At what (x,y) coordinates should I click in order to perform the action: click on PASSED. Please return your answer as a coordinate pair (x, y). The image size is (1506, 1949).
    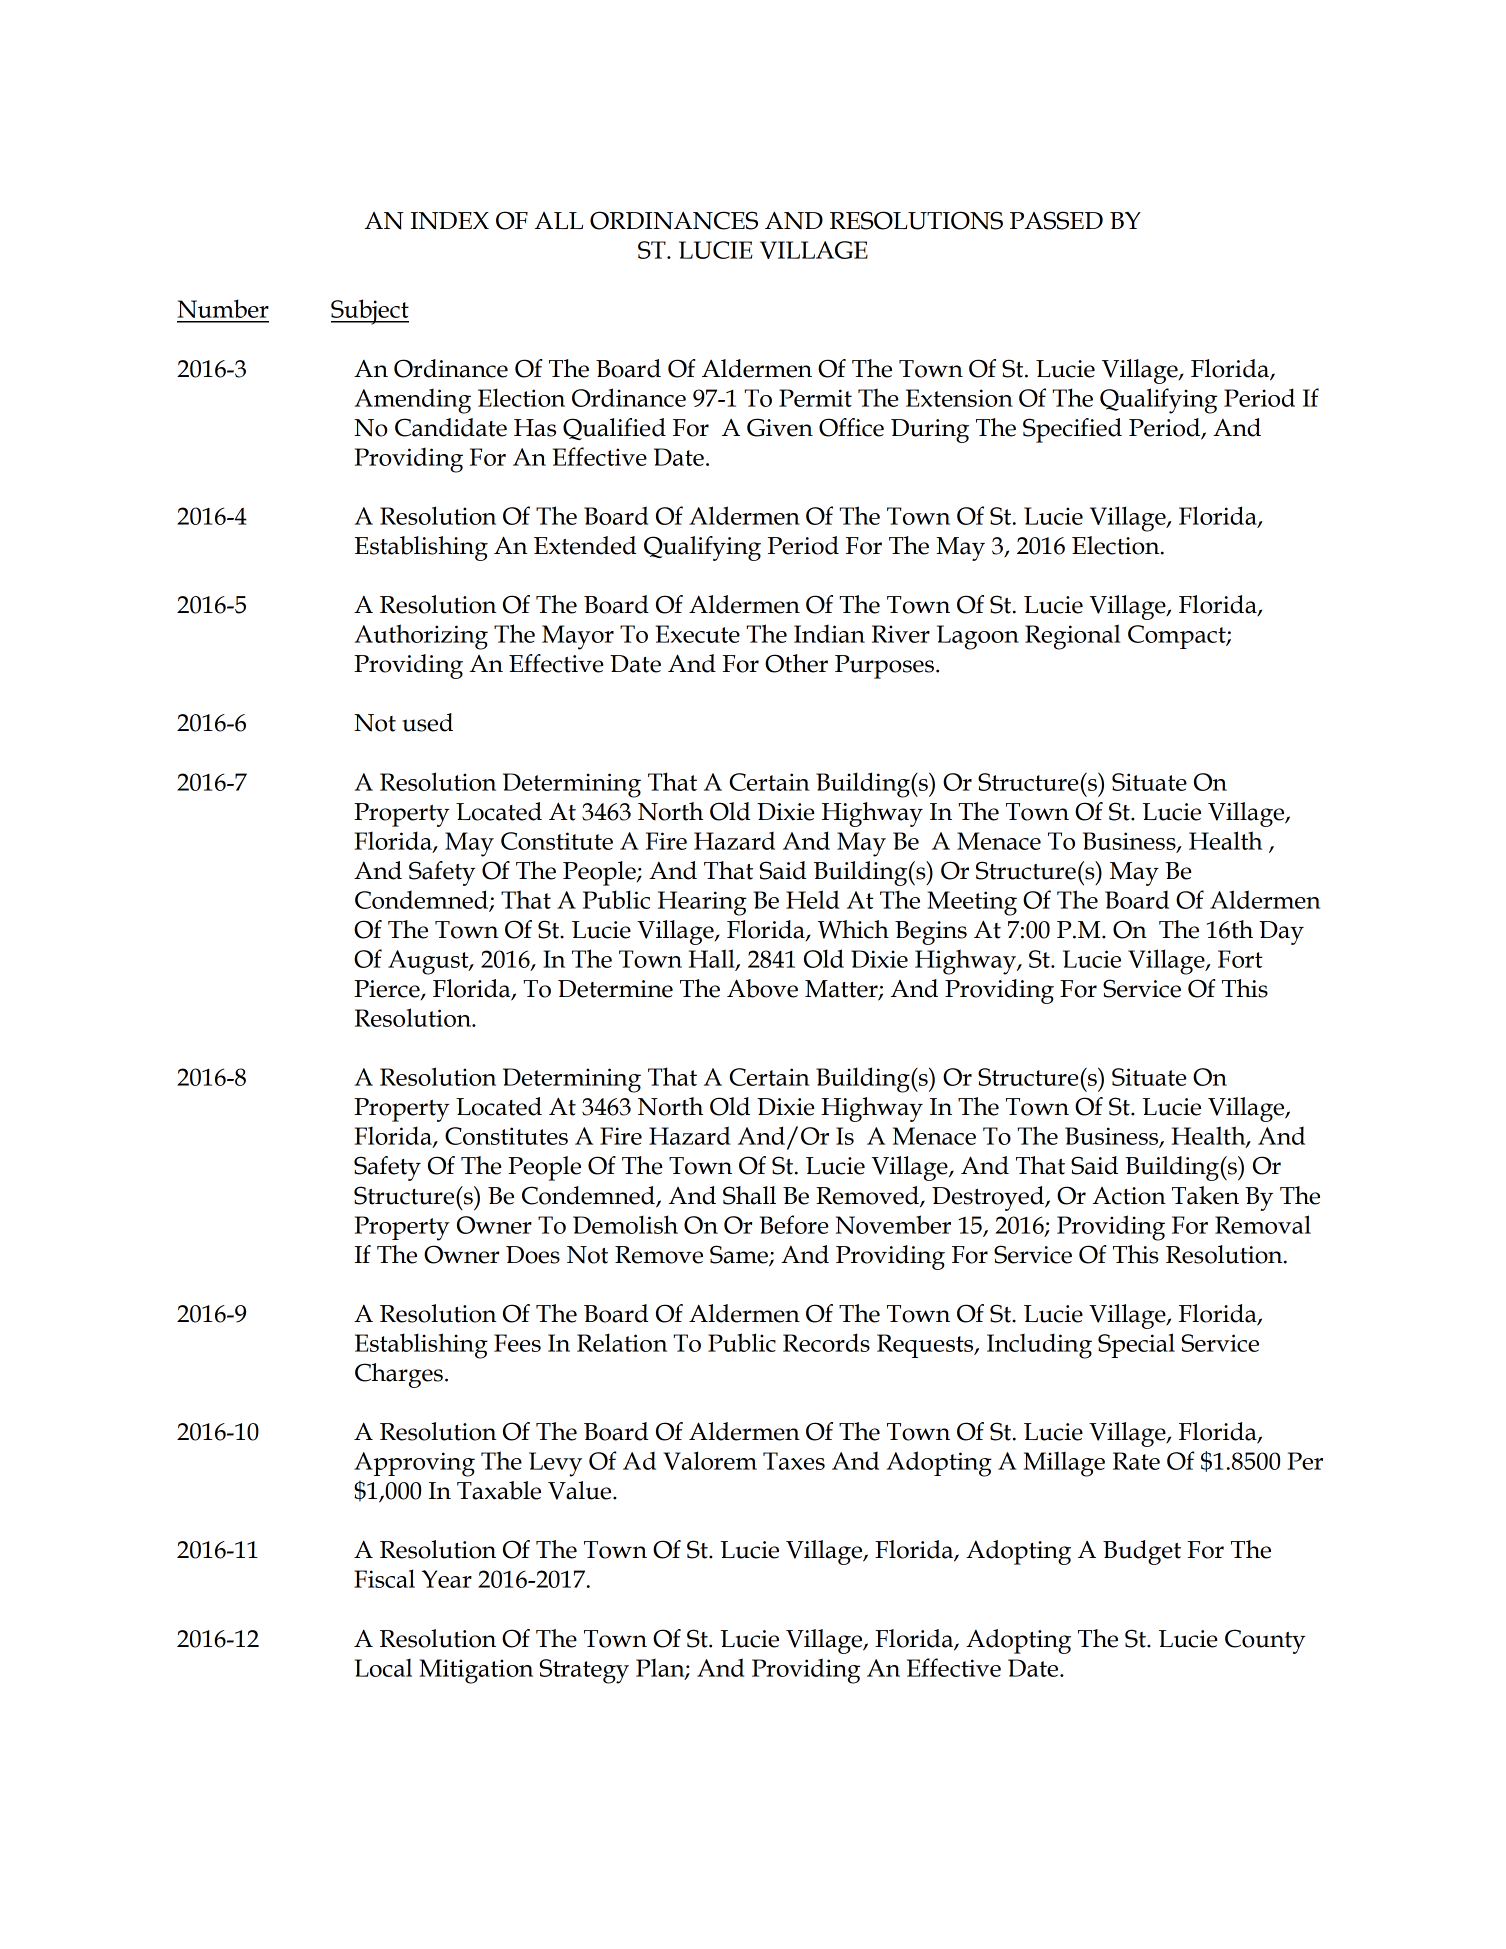
    Looking at the image, I should click on (1056, 220).
